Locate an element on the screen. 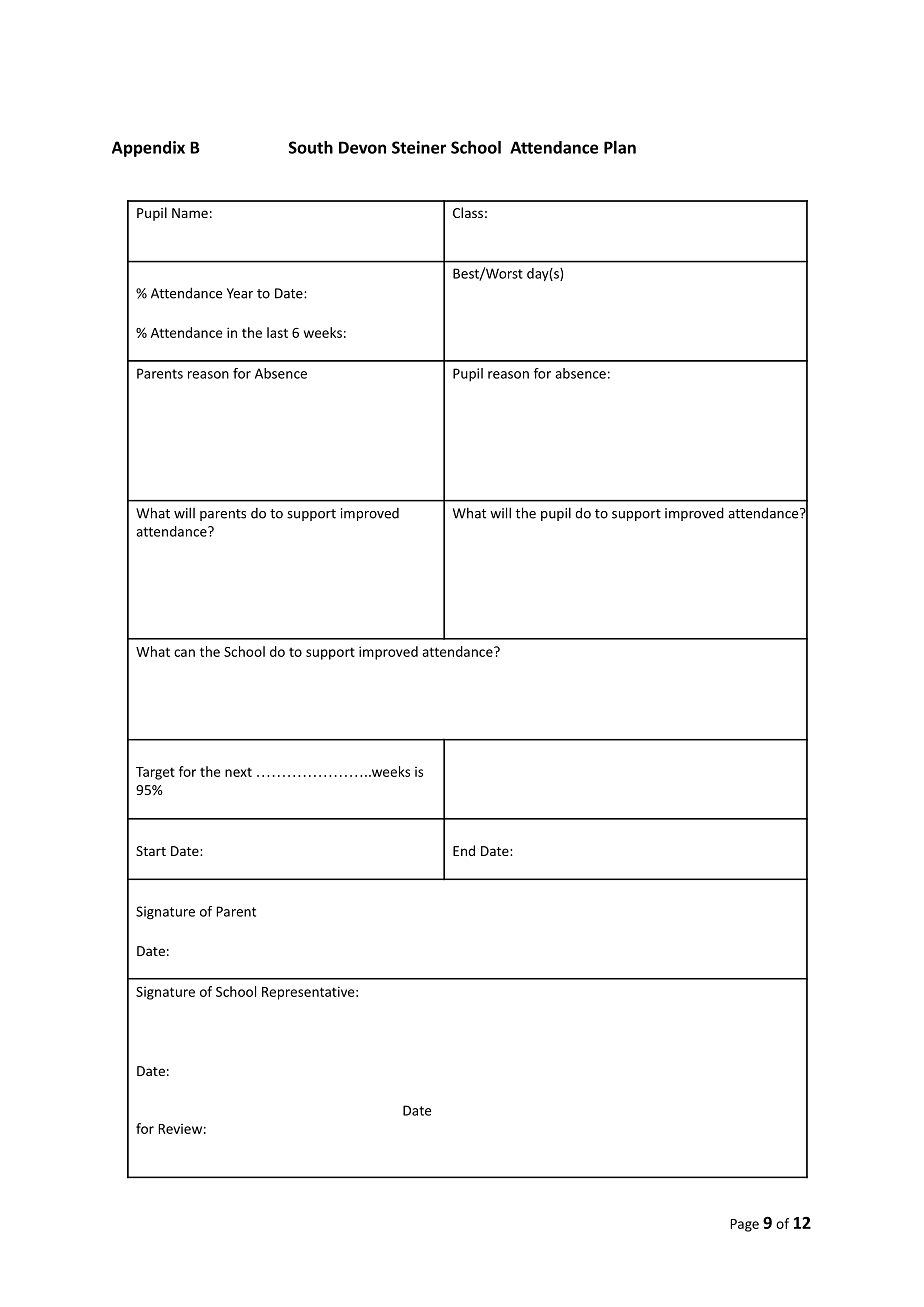 The width and height of the screenshot is (924, 1307). Page is located at coordinates (744, 1225).
